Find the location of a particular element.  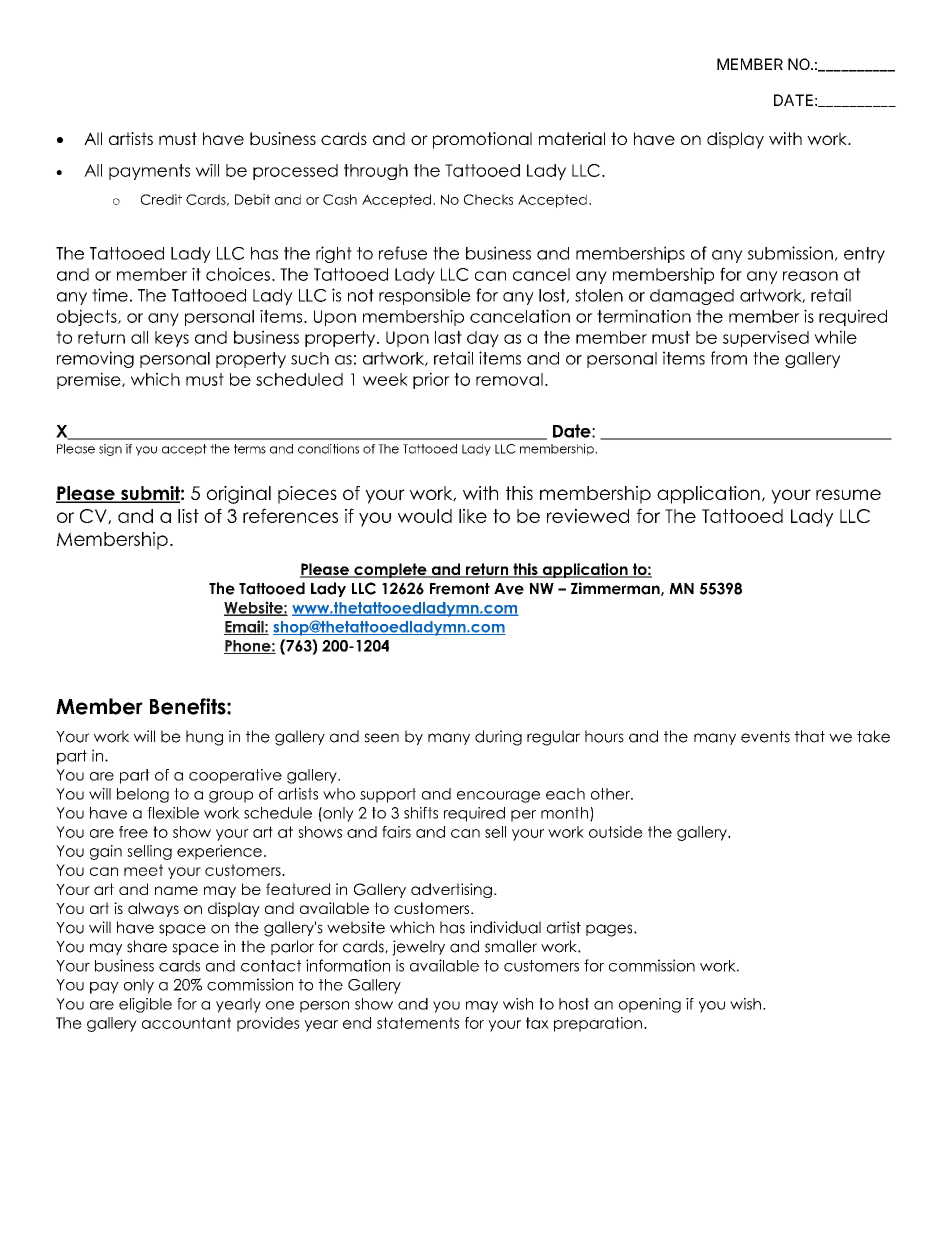

promotional is located at coordinates (482, 140).
